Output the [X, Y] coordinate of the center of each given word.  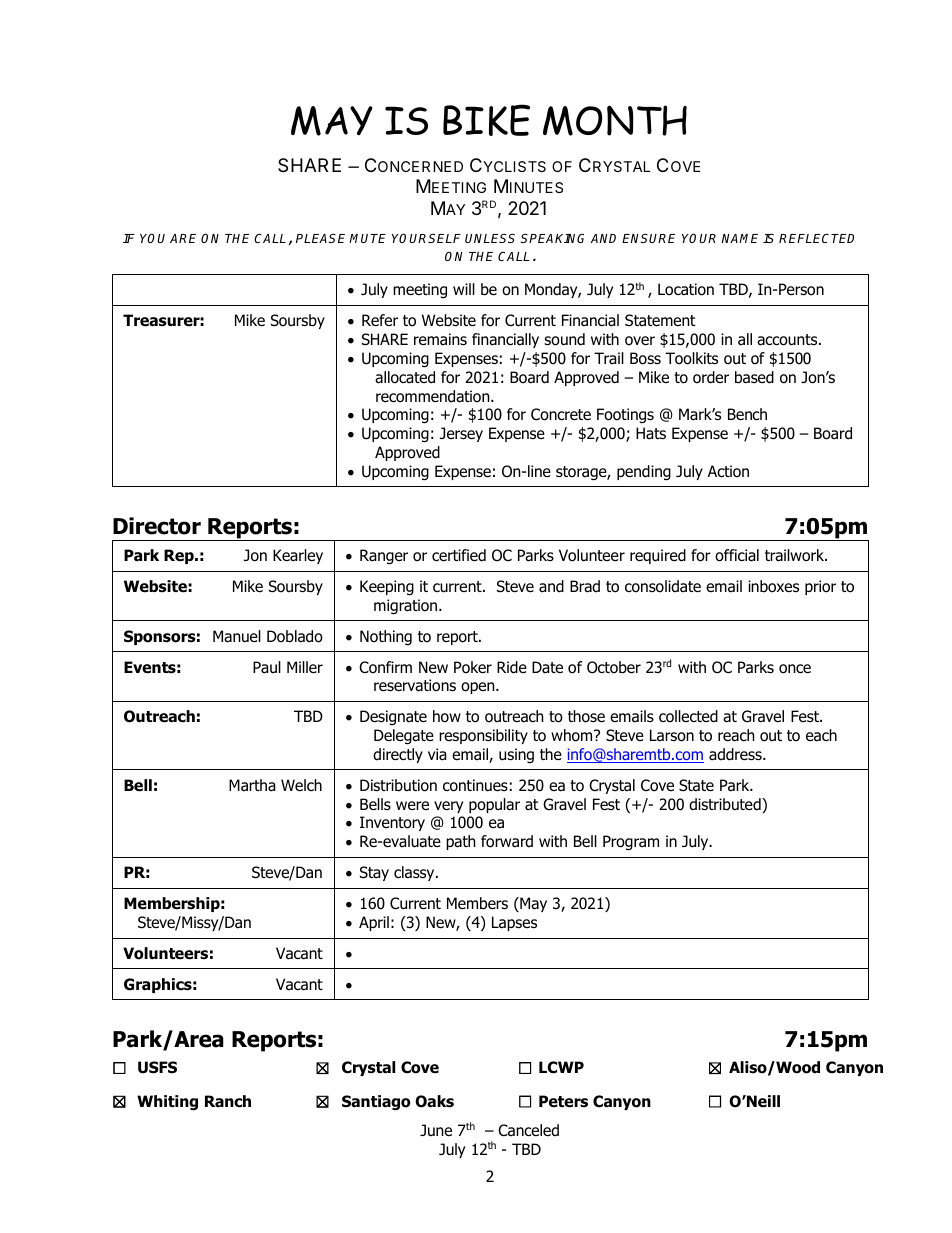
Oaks [434, 1101]
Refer [380, 320]
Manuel [237, 636]
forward [507, 841]
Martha [252, 785]
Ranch [228, 1101]
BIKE [486, 120]
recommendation [434, 396]
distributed [726, 805]
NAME [740, 238]
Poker [473, 667]
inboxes [773, 586]
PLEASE [323, 238]
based [754, 377]
